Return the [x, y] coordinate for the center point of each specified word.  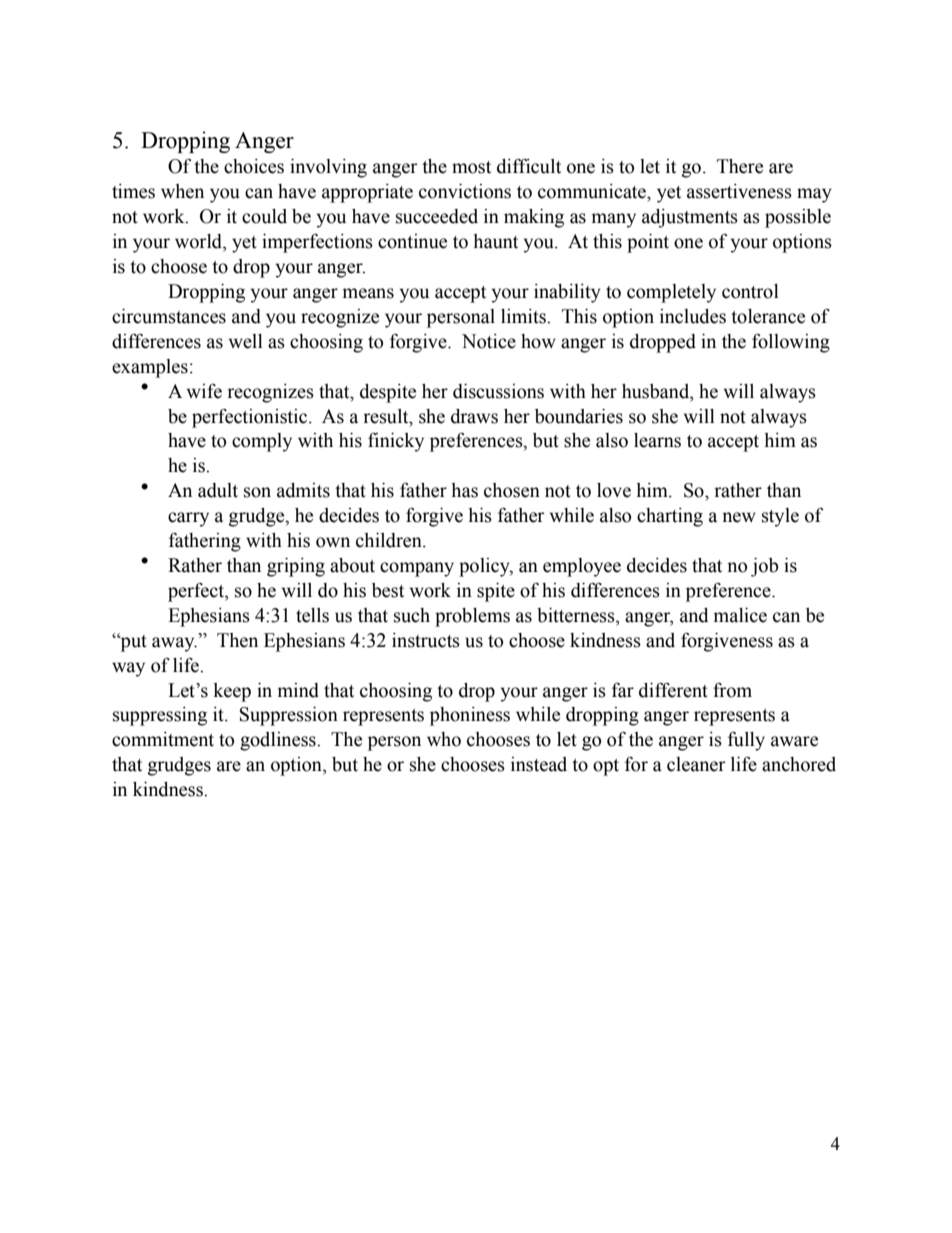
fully [746, 741]
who [444, 739]
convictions [465, 191]
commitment [163, 739]
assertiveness [739, 191]
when [182, 191]
